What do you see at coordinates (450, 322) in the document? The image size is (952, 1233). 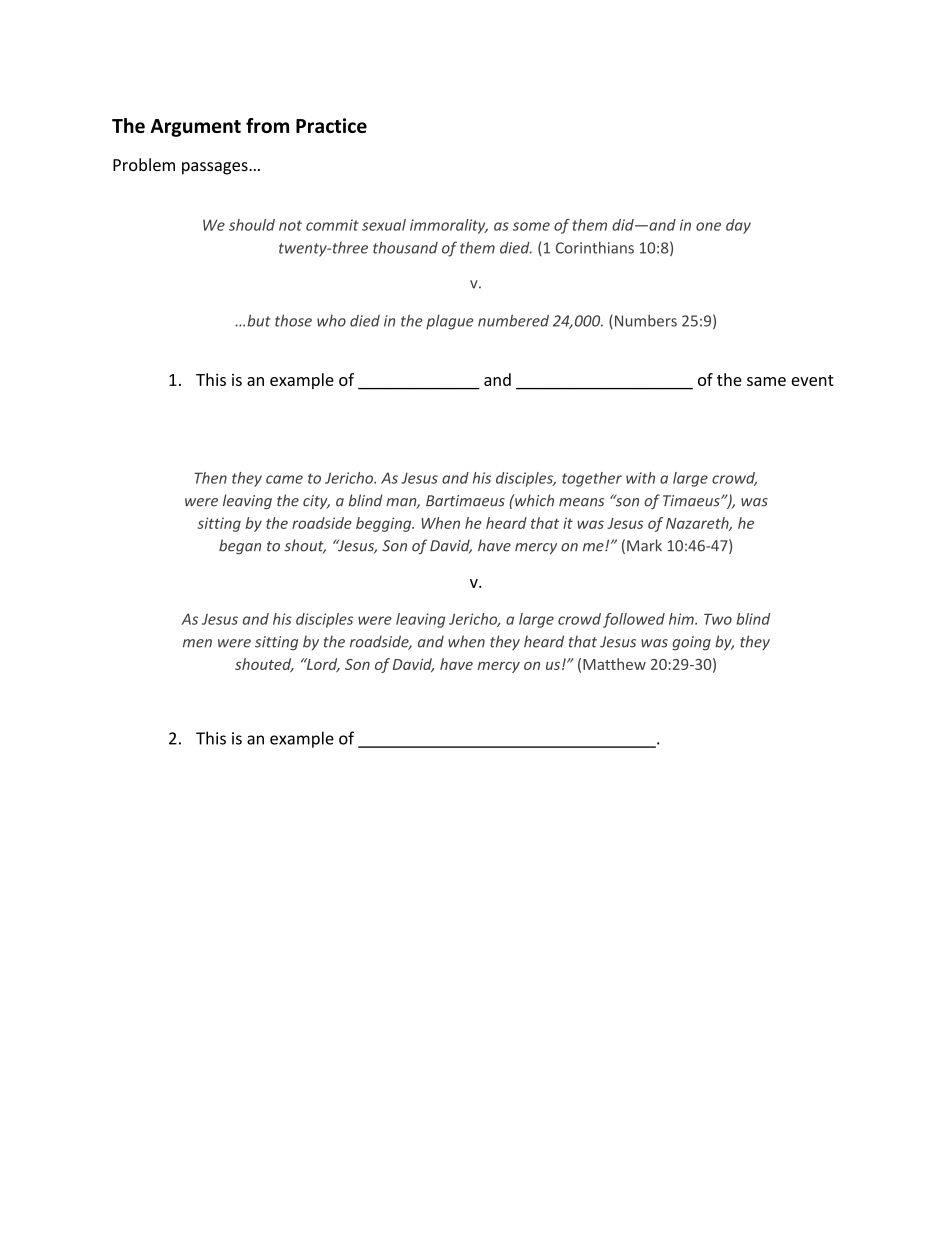 I see `plague` at bounding box center [450, 322].
